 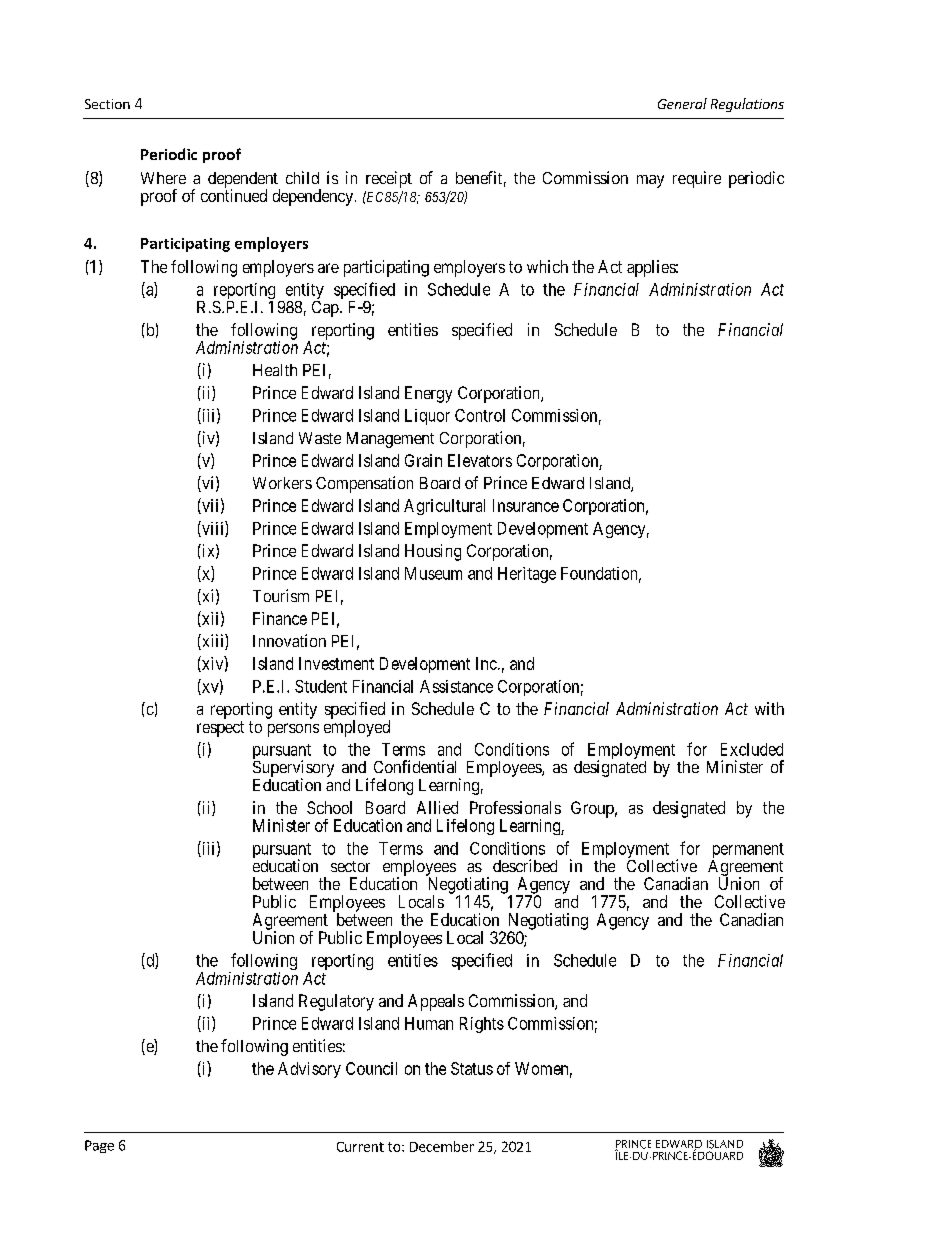 What do you see at coordinates (433, 573) in the screenshot?
I see `Museum` at bounding box center [433, 573].
